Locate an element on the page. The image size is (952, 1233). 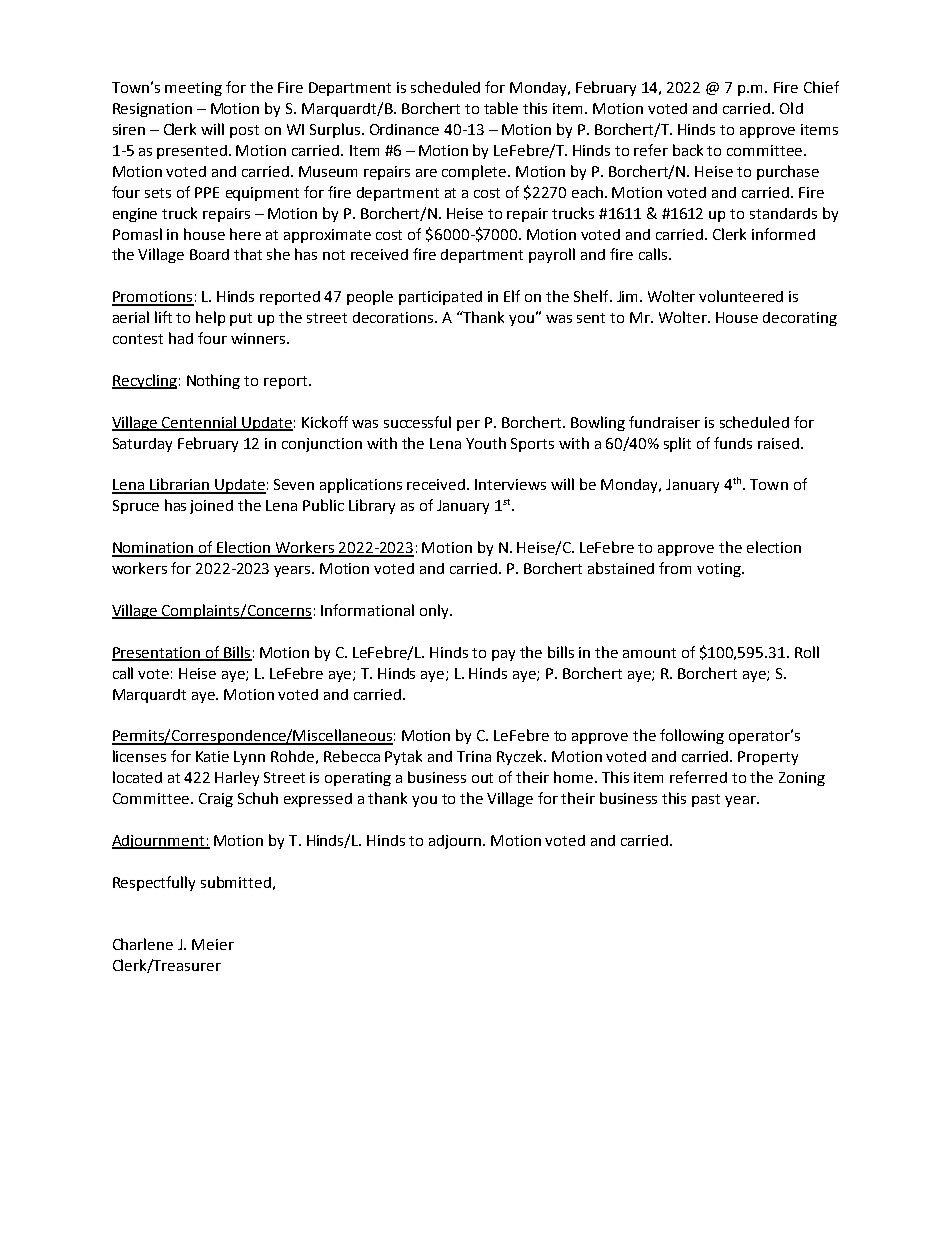
Interviews is located at coordinates (510, 484).
